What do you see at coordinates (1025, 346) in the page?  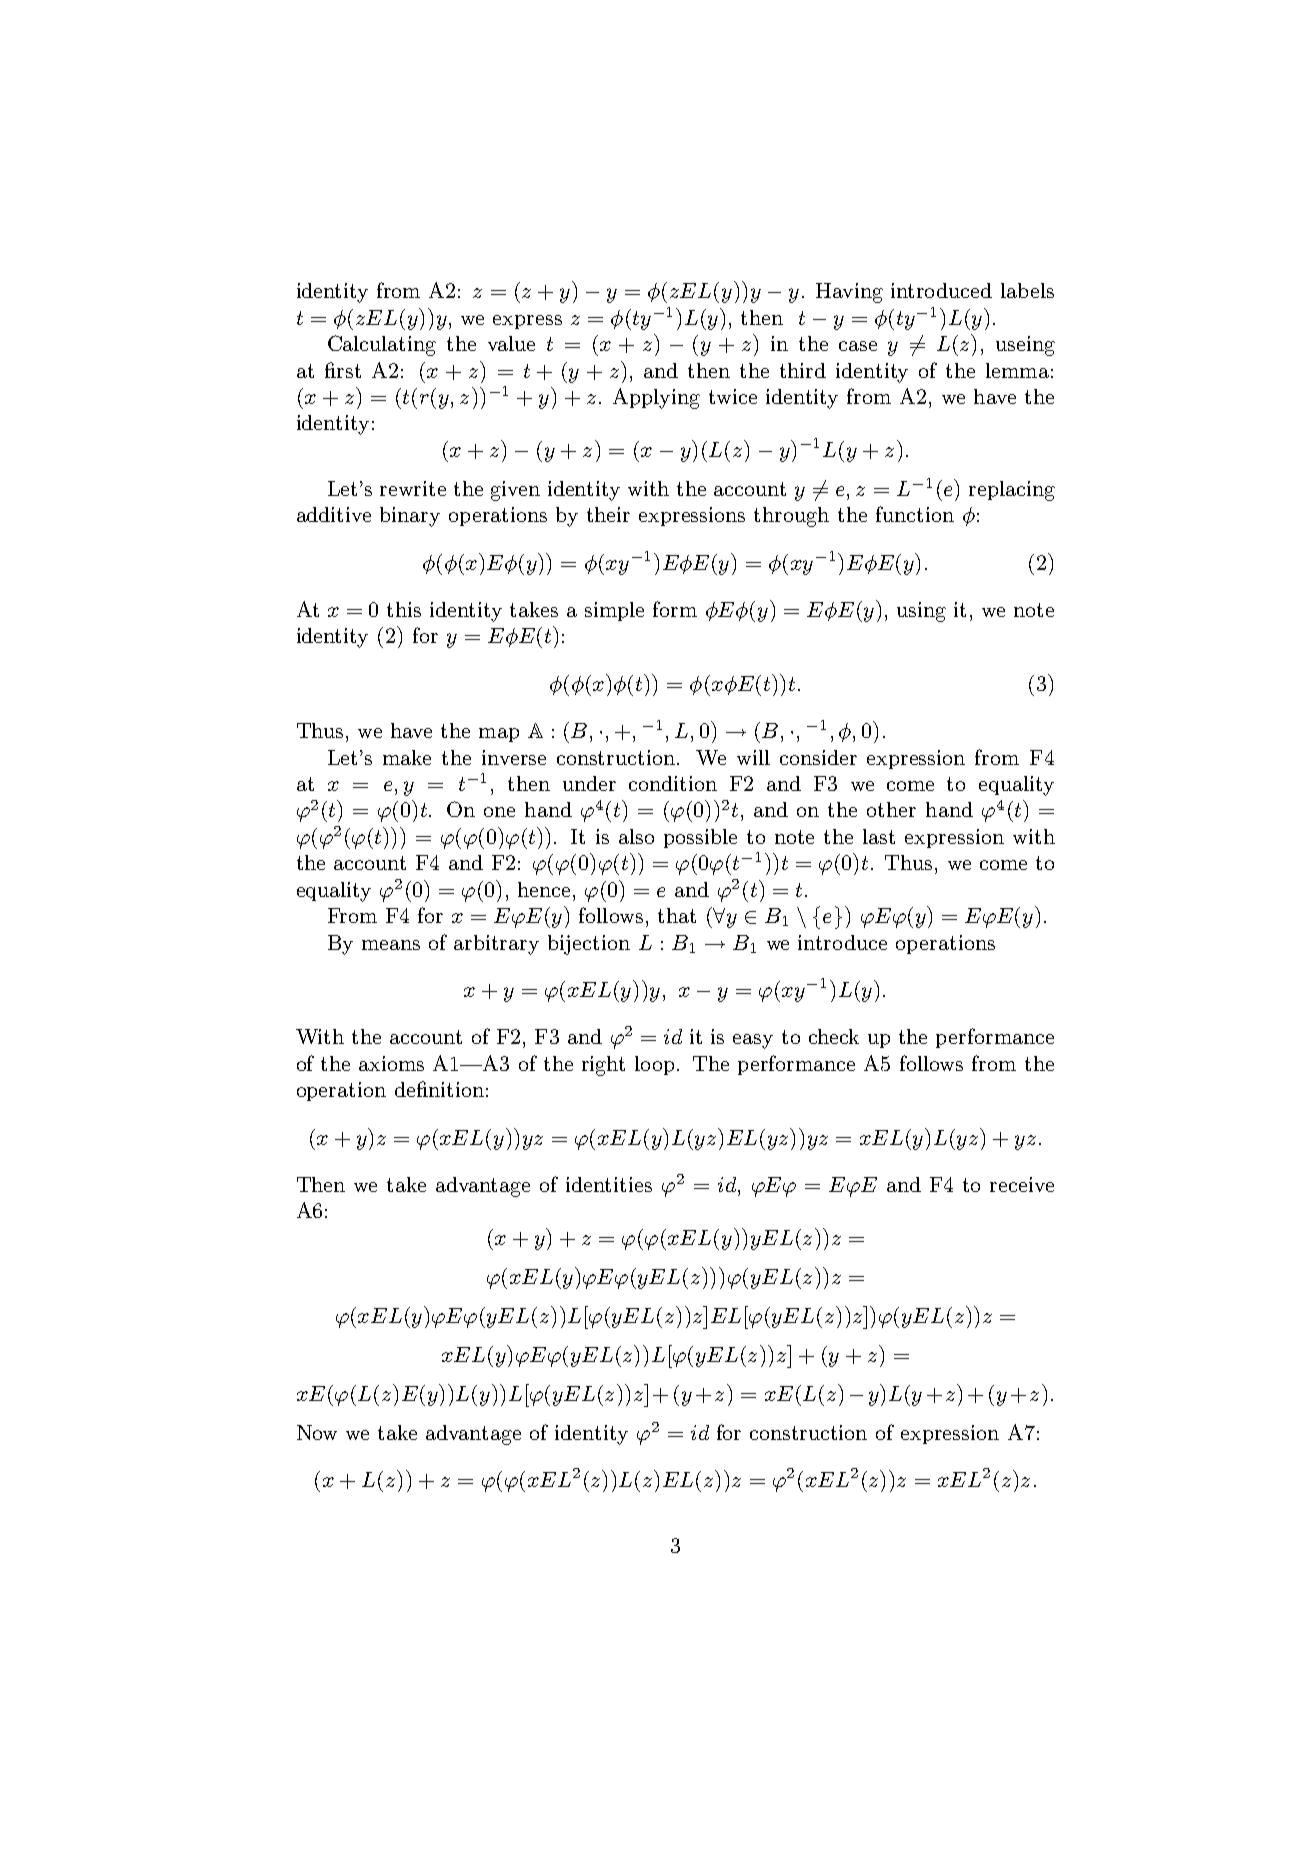 I see `useing` at bounding box center [1025, 346].
